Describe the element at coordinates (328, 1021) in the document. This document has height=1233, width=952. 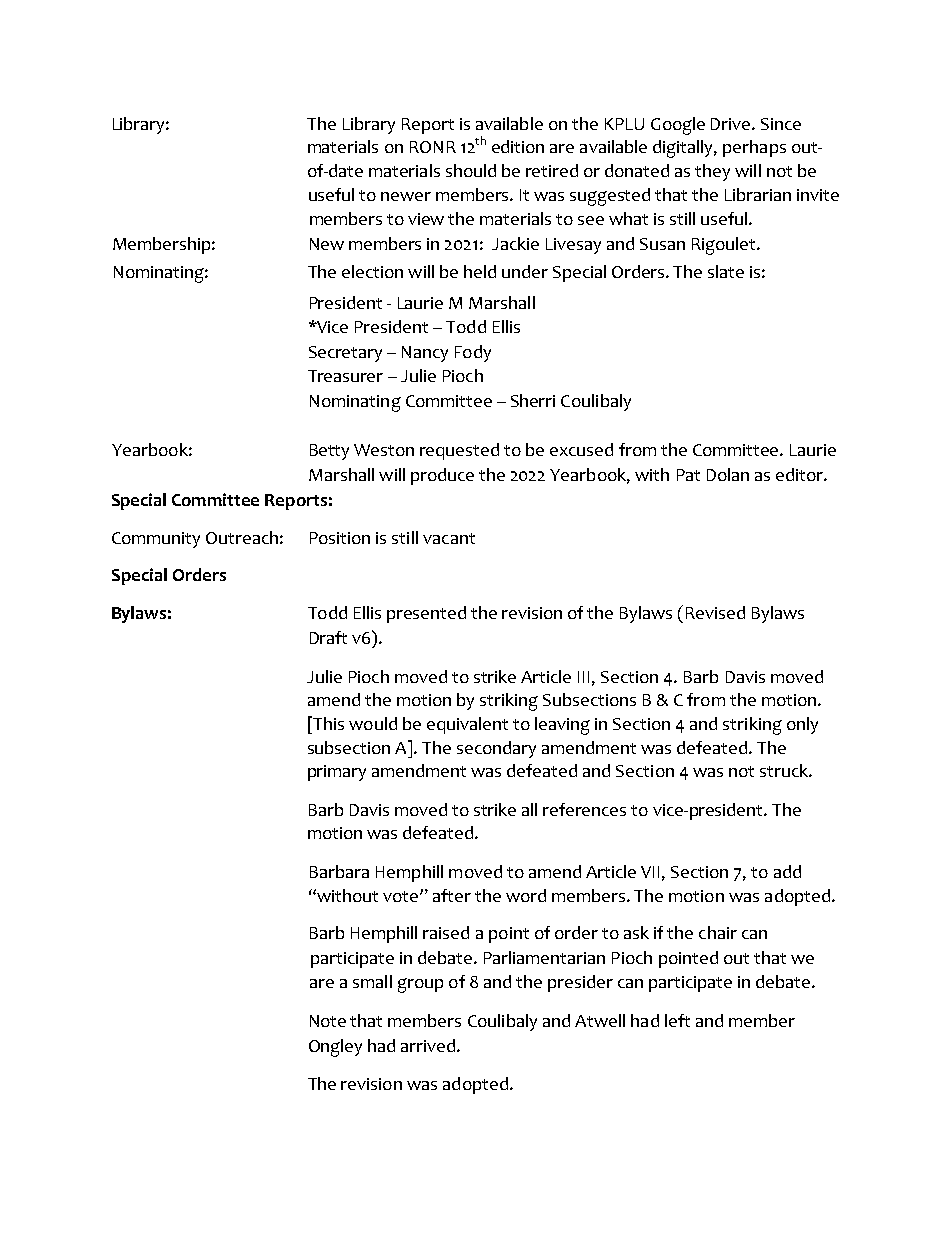
I see `Note` at that location.
